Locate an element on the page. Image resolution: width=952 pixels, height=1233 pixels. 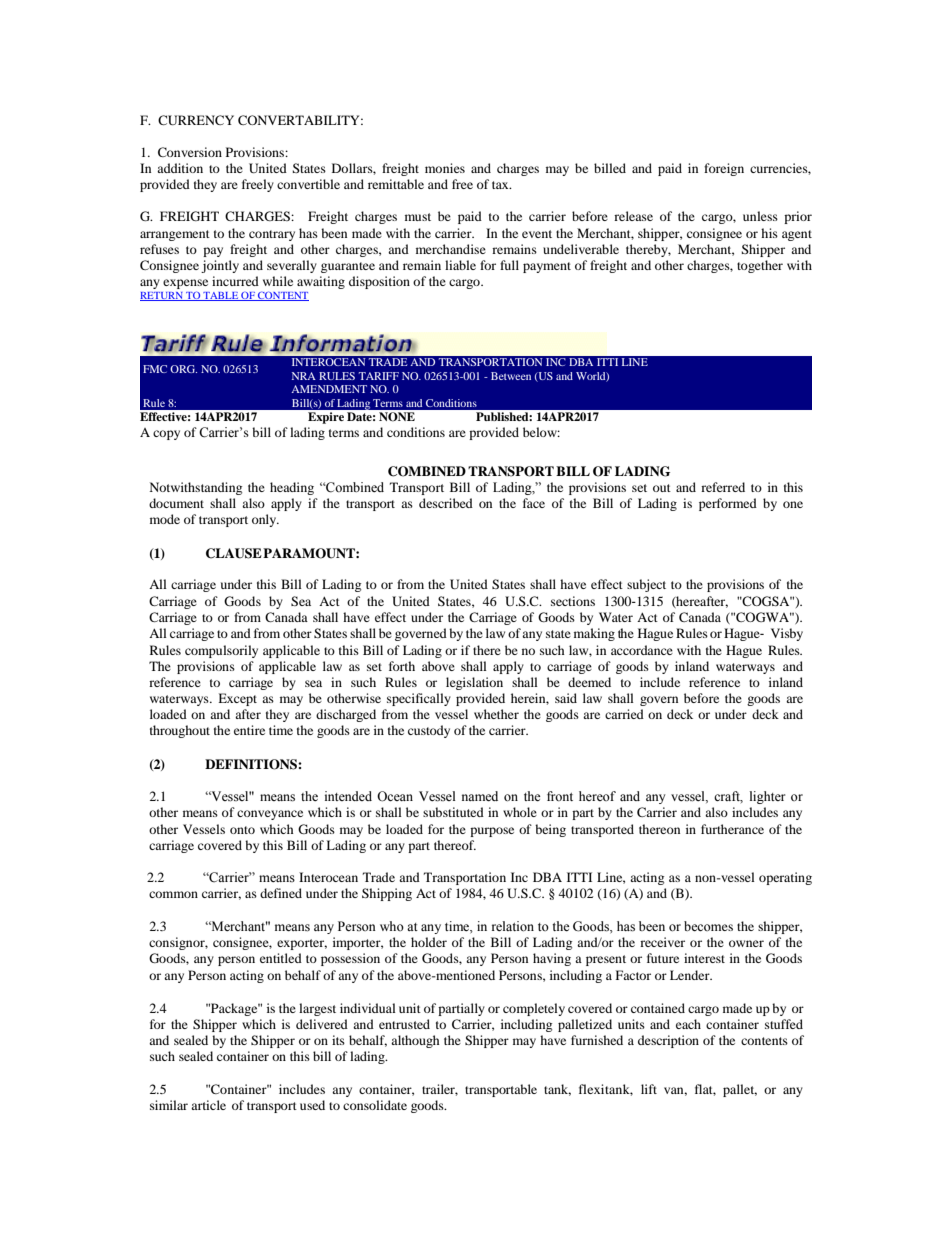
article is located at coordinates (208, 1105).
